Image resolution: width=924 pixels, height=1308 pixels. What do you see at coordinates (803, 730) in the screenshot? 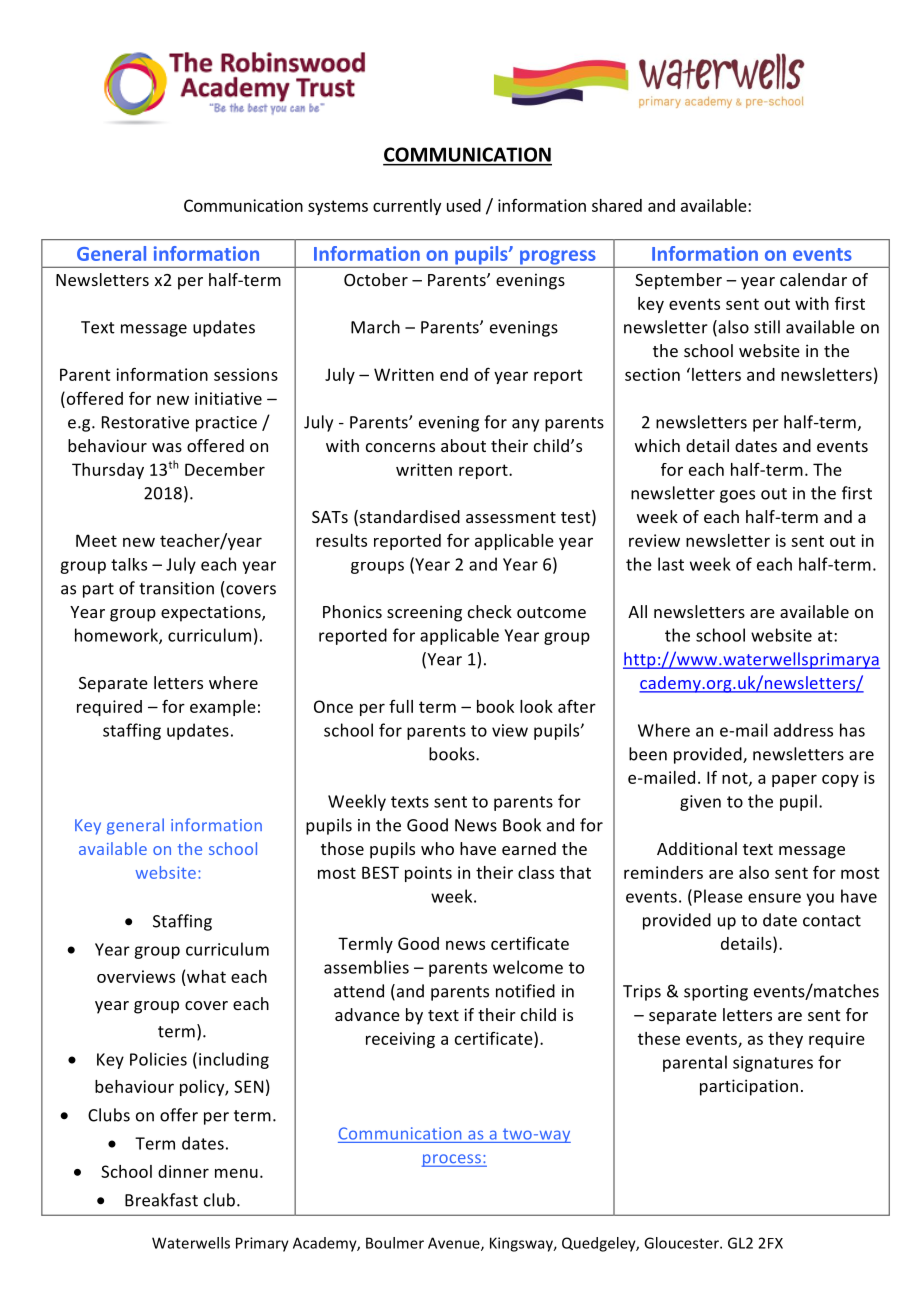
I see `address` at bounding box center [803, 730].
